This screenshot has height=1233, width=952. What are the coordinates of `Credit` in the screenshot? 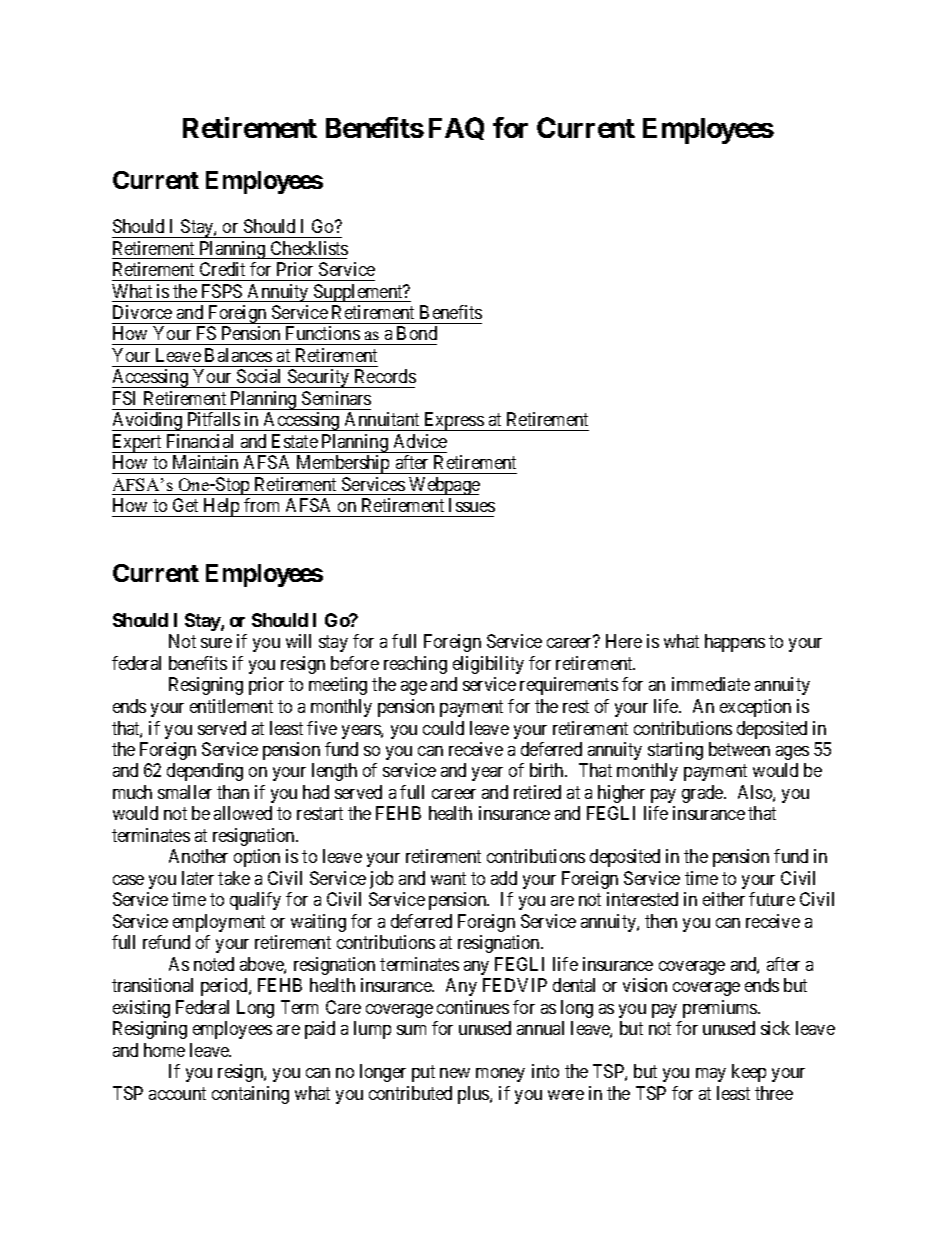 It's located at (222, 269).
